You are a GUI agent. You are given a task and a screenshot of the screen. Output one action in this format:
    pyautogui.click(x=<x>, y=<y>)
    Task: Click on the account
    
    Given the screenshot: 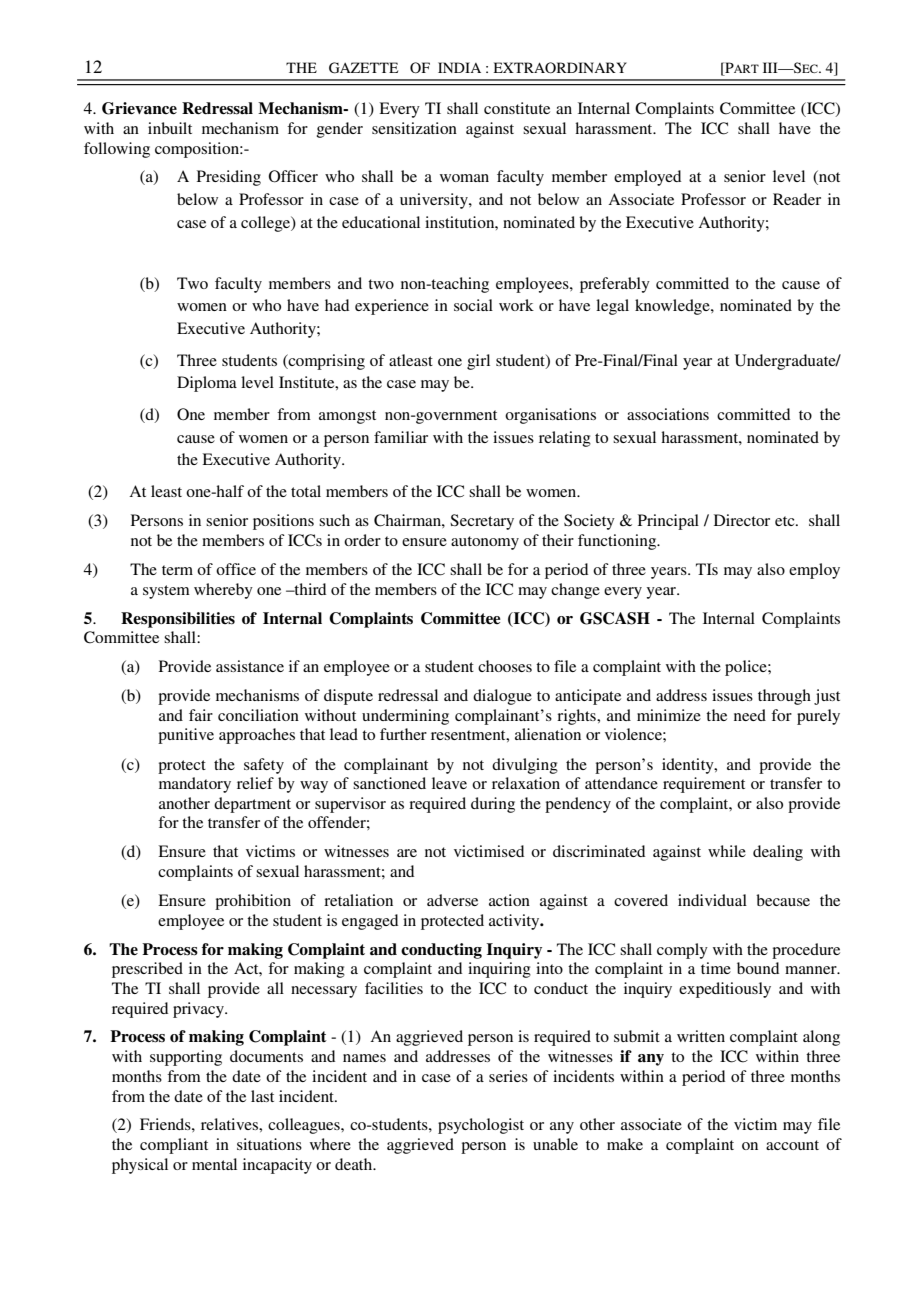 What is the action you would take?
    pyautogui.click(x=792, y=1145)
